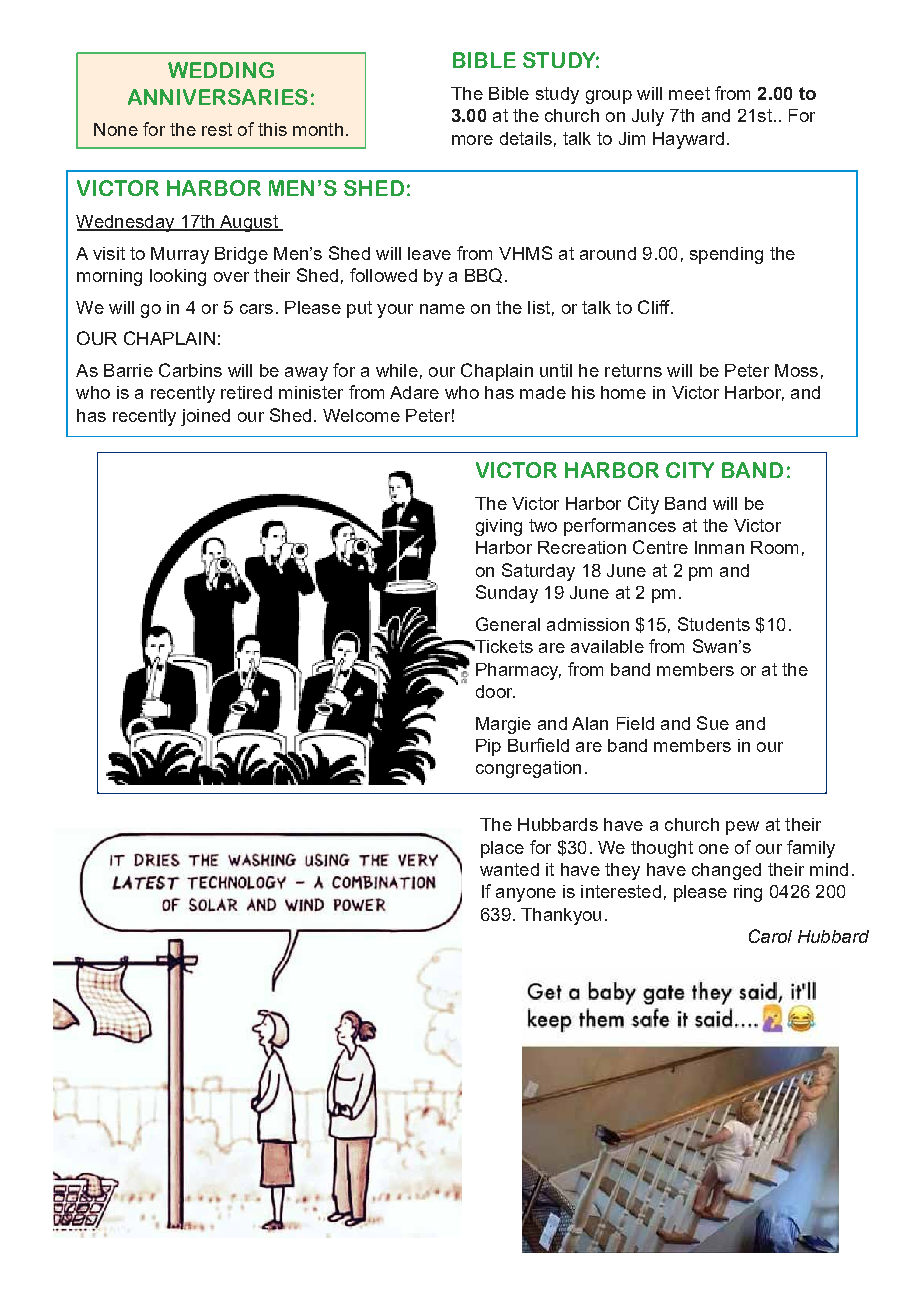  Describe the element at coordinates (526, 895) in the page. I see `anyone` at that location.
